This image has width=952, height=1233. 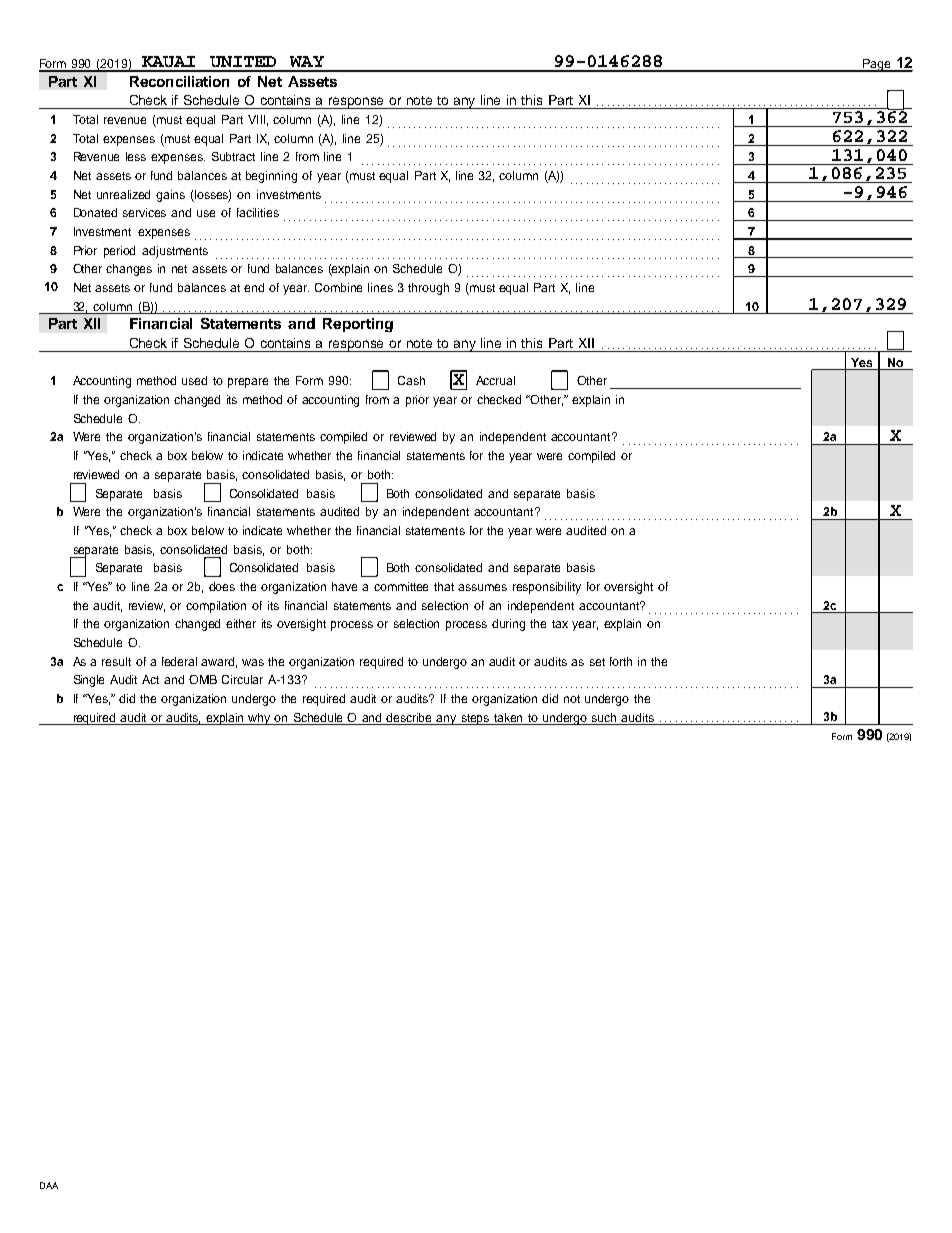 What do you see at coordinates (508, 625) in the image?
I see `during` at bounding box center [508, 625].
